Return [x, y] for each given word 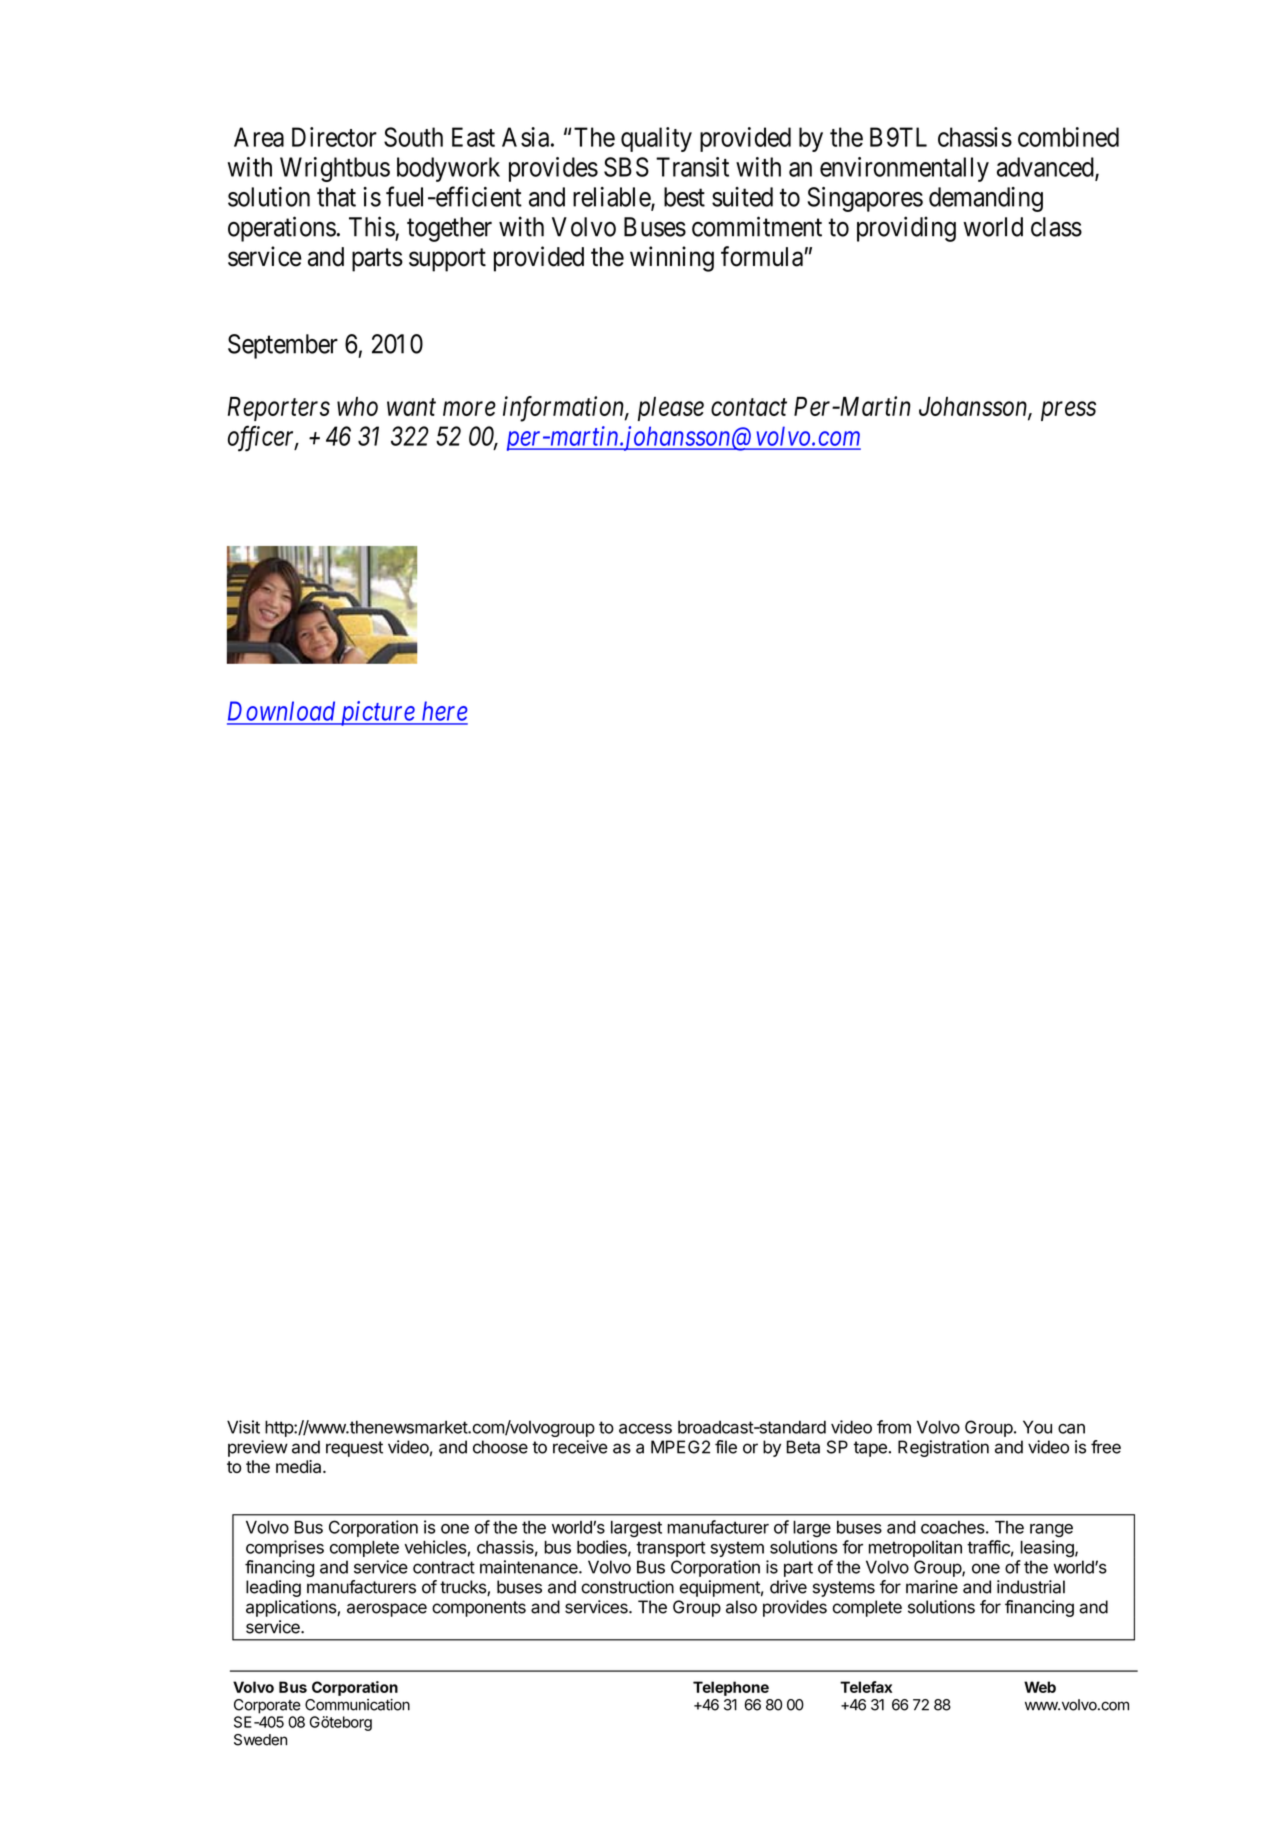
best [684, 197]
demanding [986, 199]
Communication [357, 1705]
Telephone [731, 1688]
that [336, 197]
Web [1040, 1687]
